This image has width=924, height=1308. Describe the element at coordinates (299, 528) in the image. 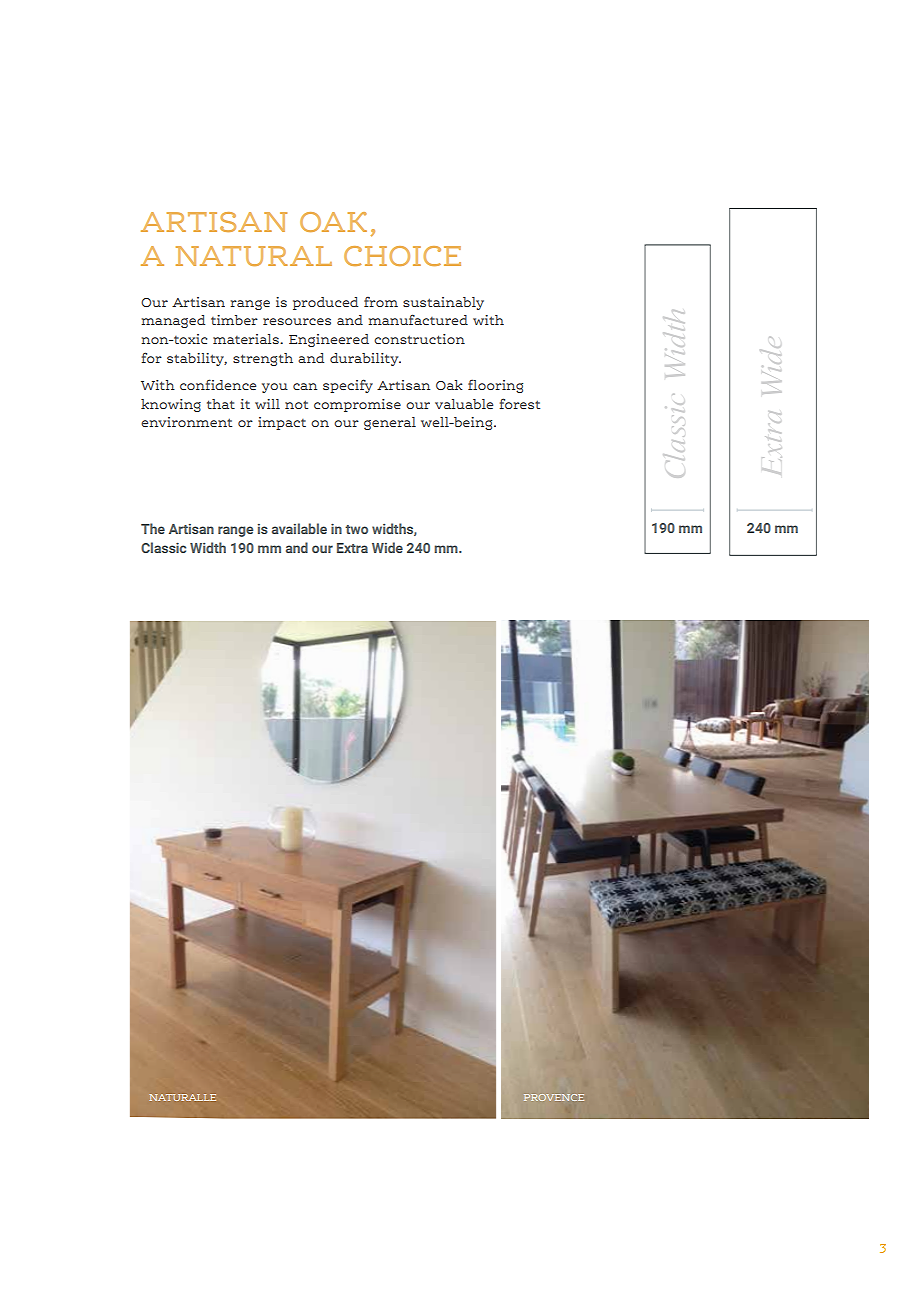

I see `available` at that location.
